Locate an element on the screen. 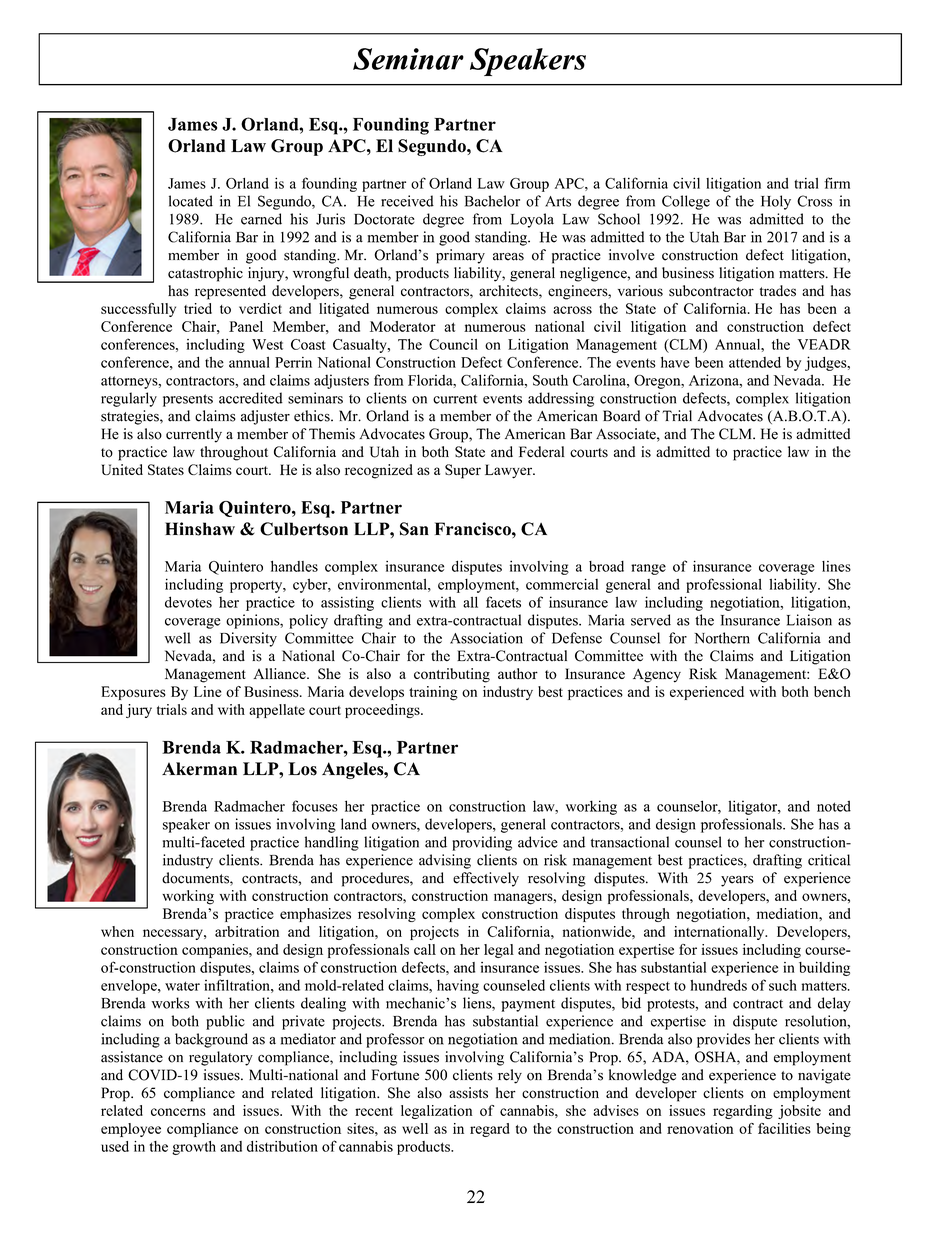  concerns is located at coordinates (178, 1112).
